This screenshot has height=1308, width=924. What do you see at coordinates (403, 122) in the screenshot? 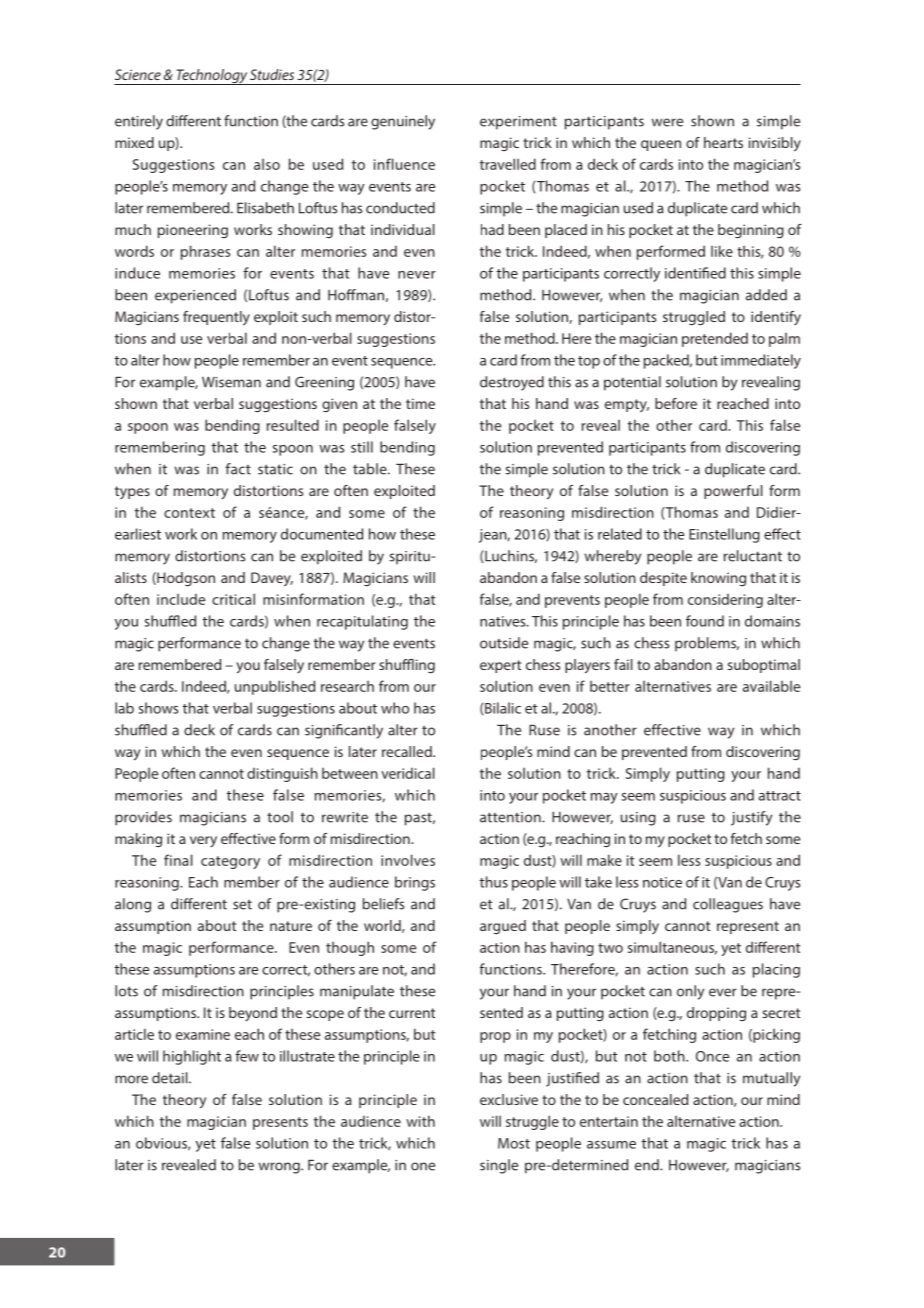
I see `genuinely` at bounding box center [403, 122].
